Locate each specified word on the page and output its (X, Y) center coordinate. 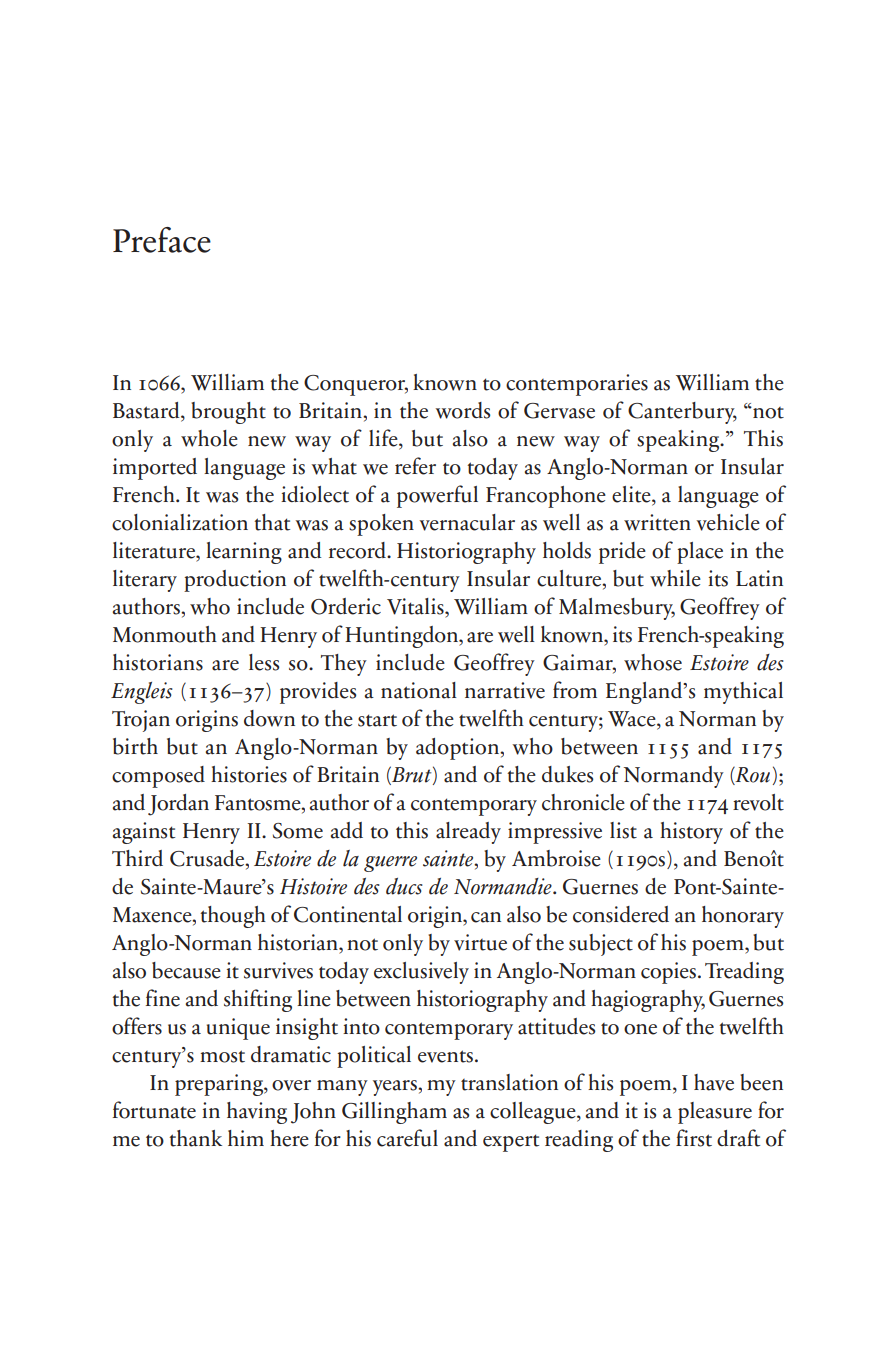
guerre (390, 864)
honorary (743, 917)
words (463, 410)
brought (228, 413)
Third (137, 858)
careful (407, 1138)
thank (195, 1138)
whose (653, 662)
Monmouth (165, 634)
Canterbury (682, 413)
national (419, 690)
